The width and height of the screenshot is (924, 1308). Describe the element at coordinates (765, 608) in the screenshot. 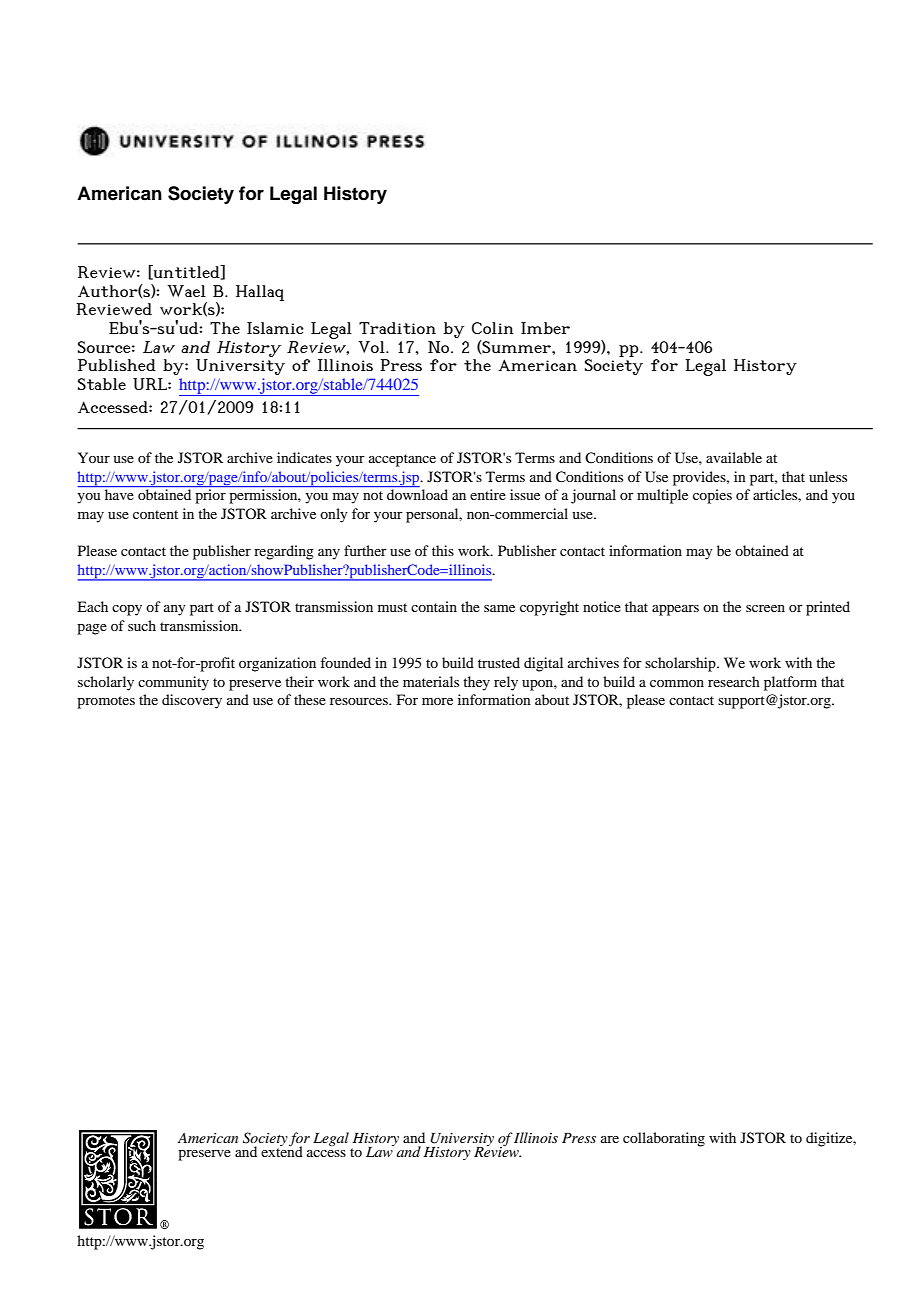

I see `screen` at that location.
